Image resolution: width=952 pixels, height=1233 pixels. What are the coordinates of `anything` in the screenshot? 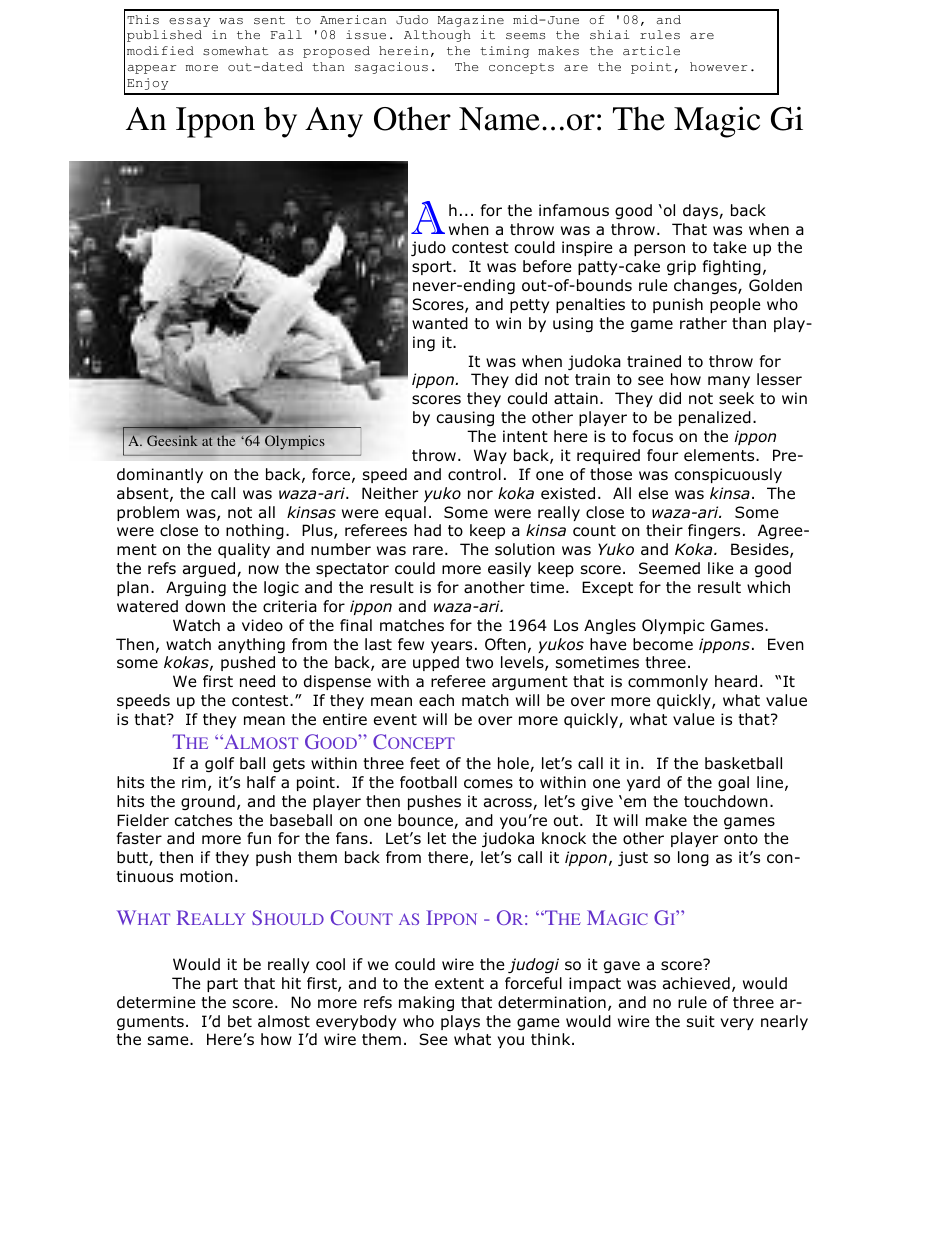 It's located at (251, 645).
